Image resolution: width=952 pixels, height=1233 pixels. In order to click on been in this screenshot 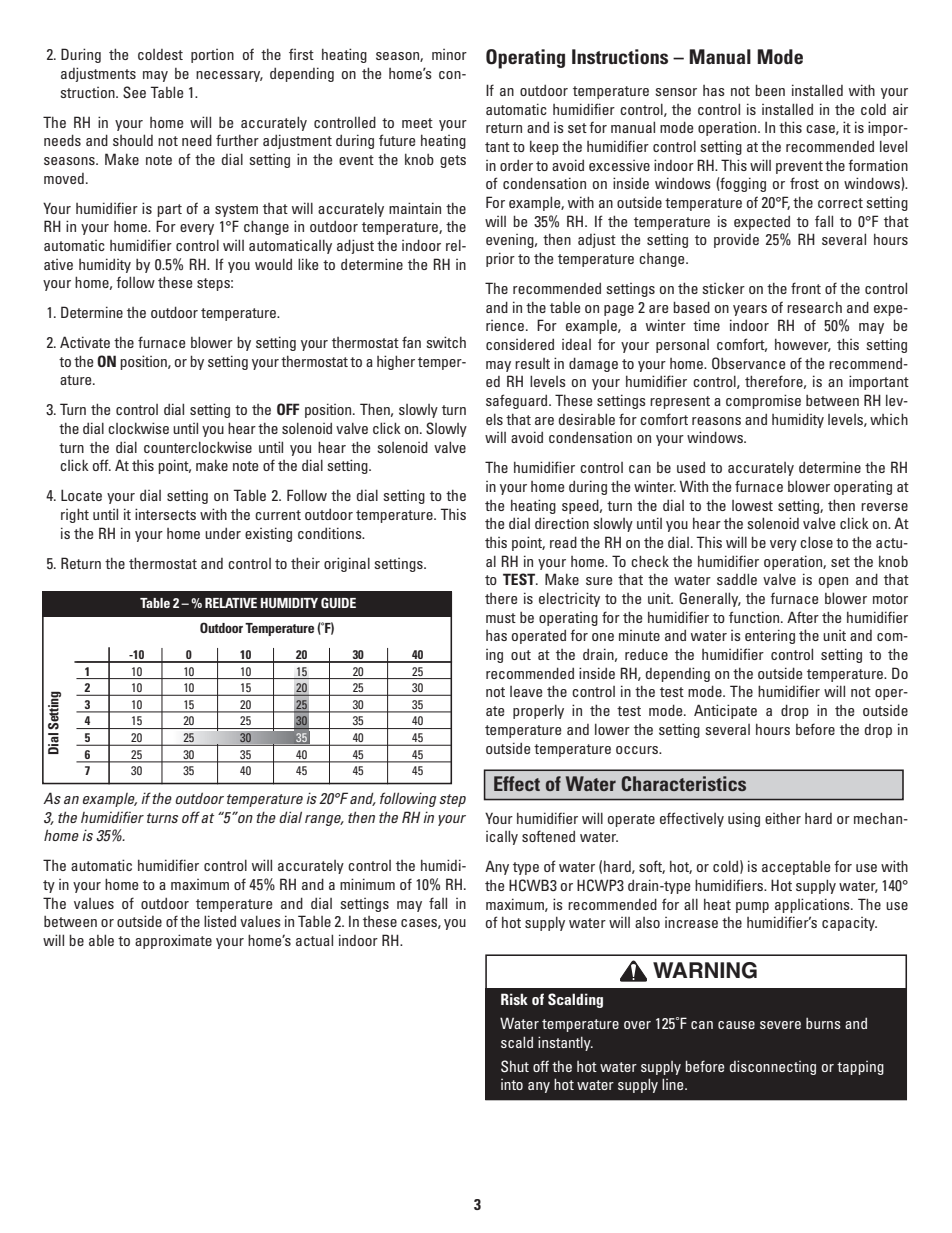, I will do `click(770, 90)`.
